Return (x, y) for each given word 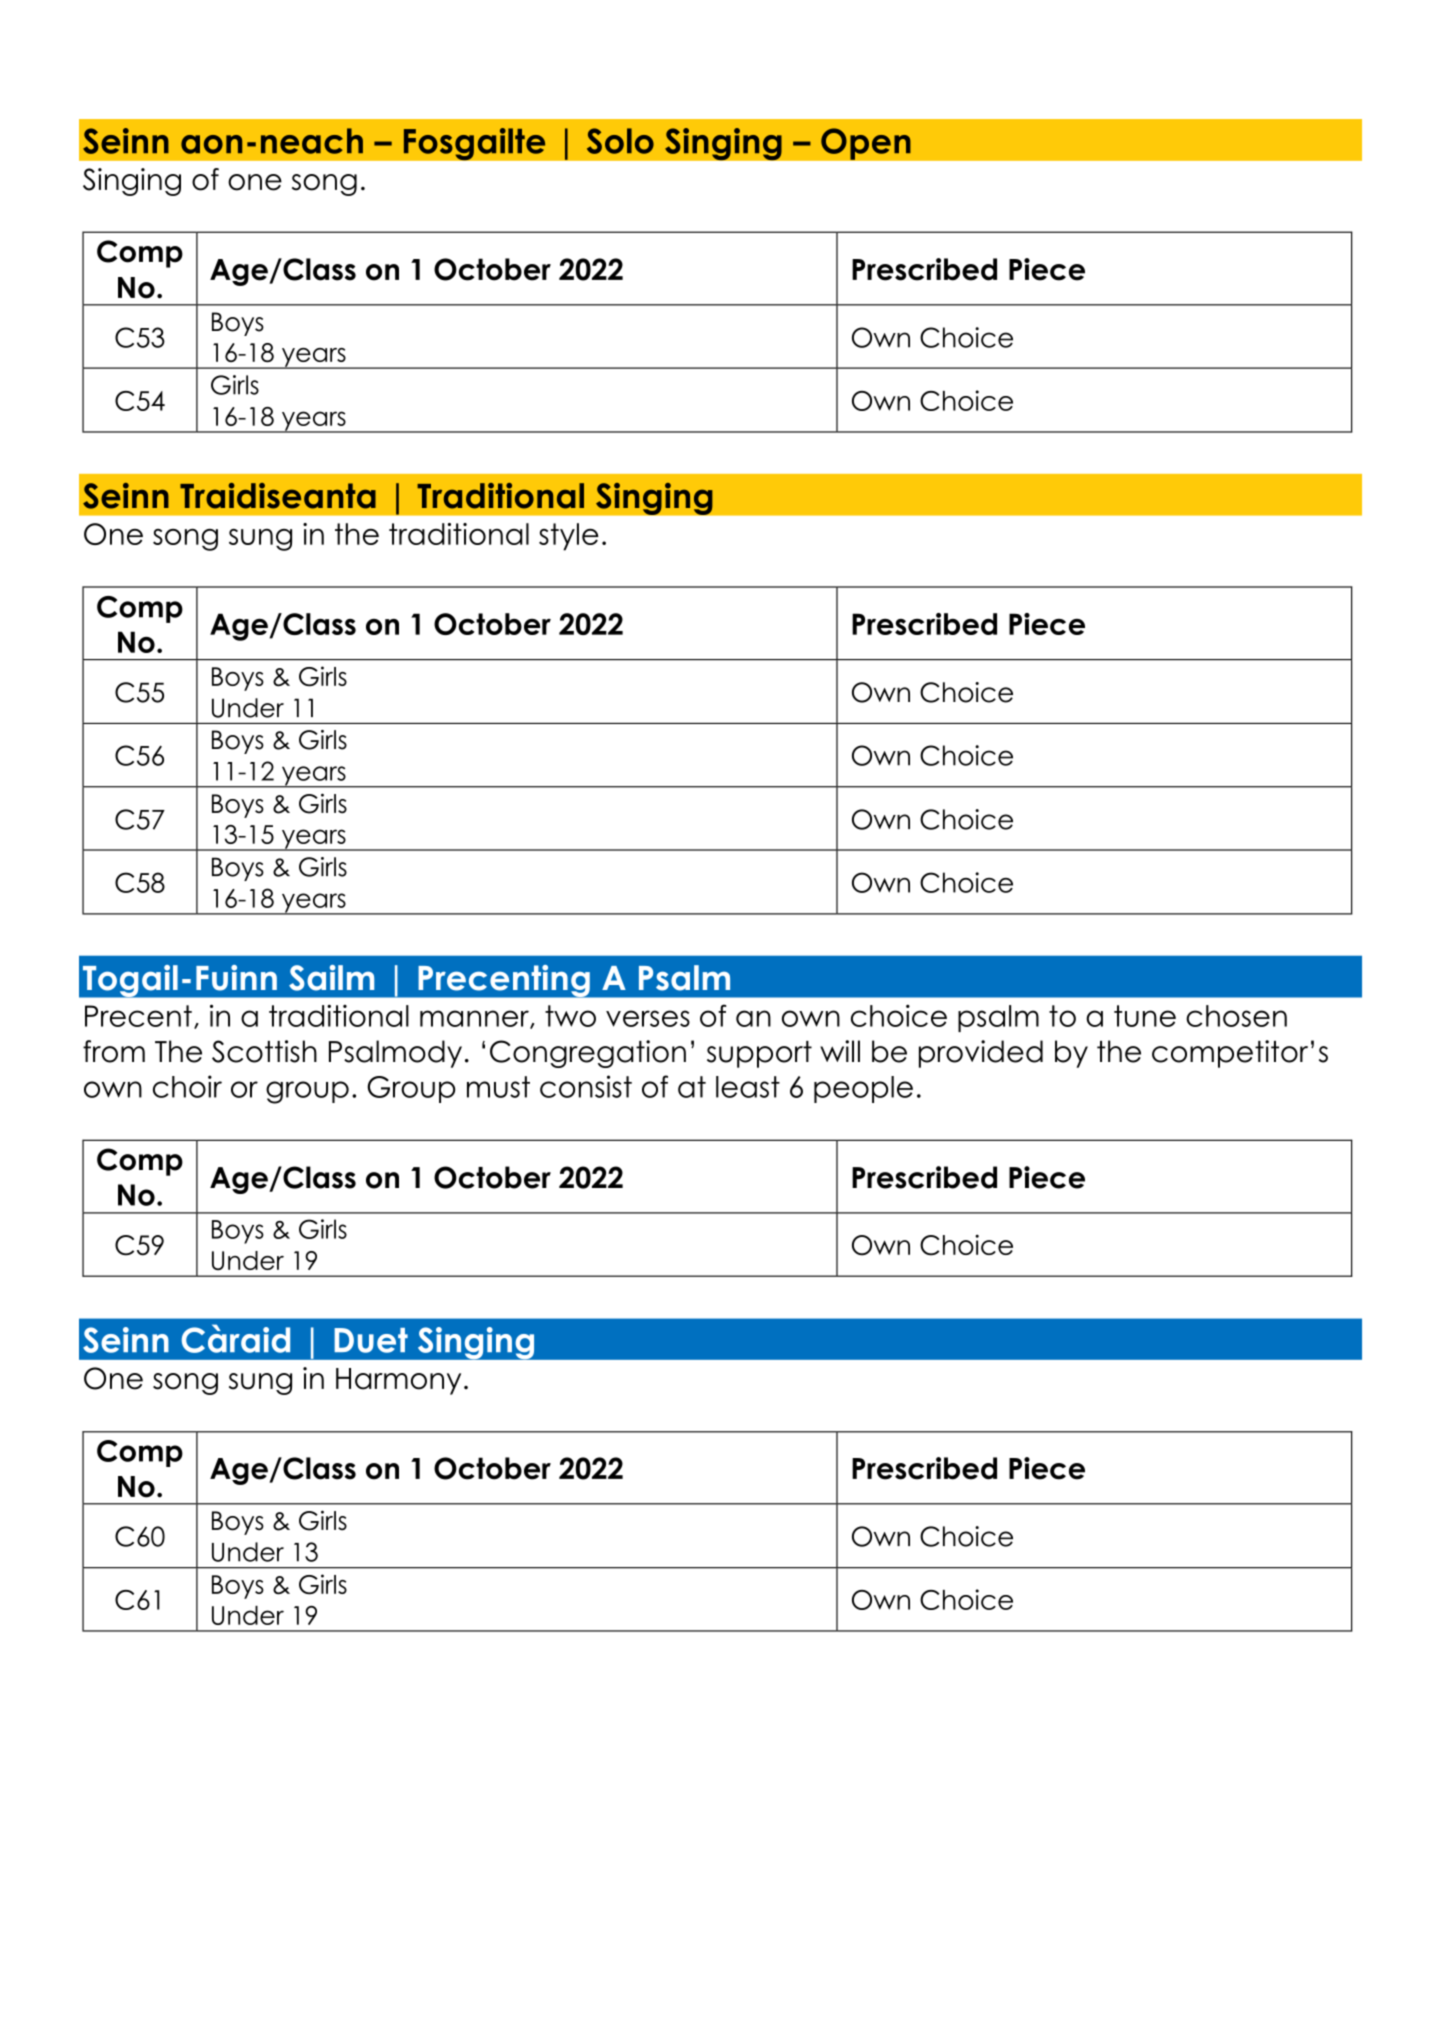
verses (648, 1018)
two (570, 1016)
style (569, 537)
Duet (371, 1340)
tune (1145, 1016)
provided (981, 1054)
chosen (1236, 1016)
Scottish (264, 1051)
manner (475, 1019)
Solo (620, 141)
